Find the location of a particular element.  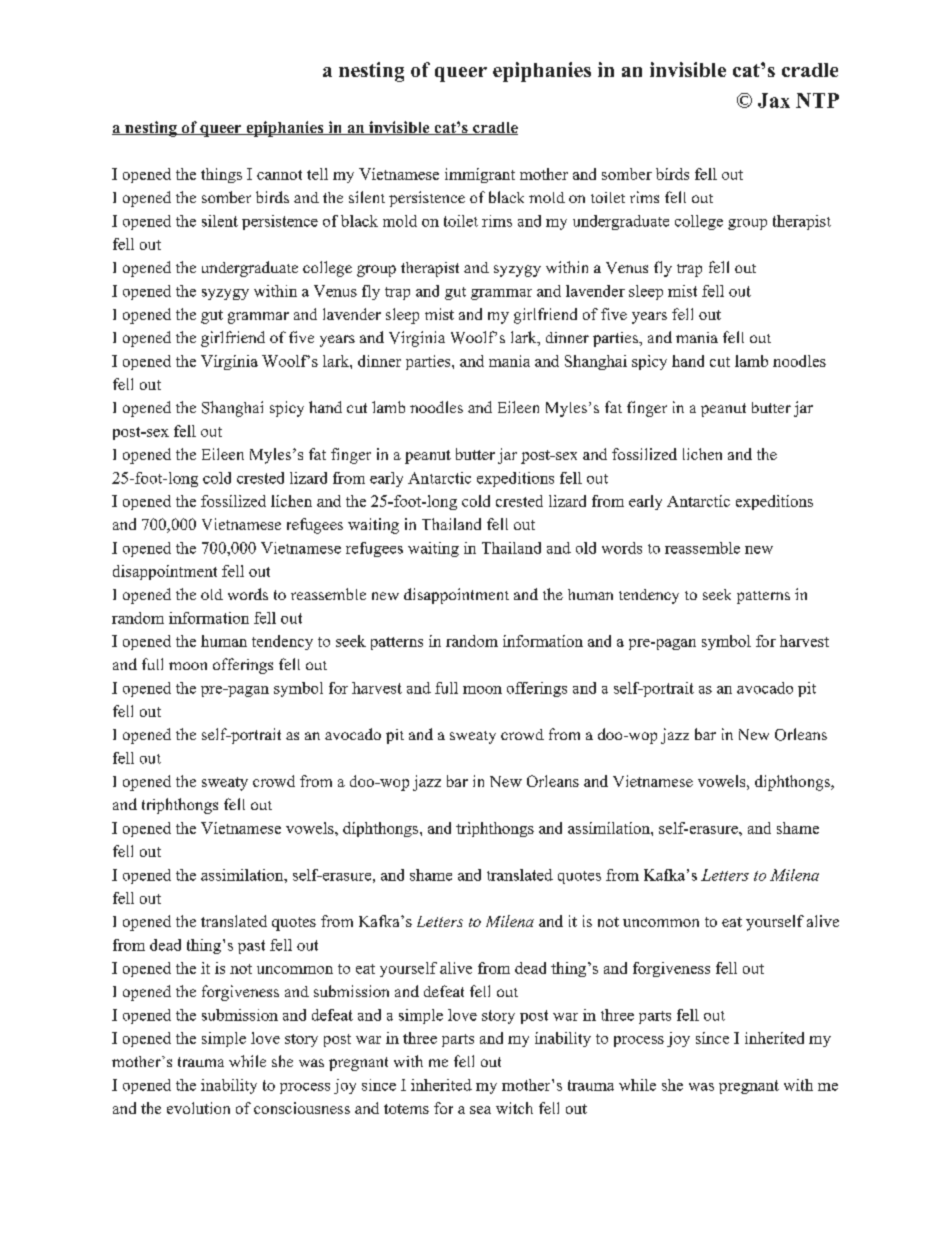

evolution is located at coordinates (198, 1108).
